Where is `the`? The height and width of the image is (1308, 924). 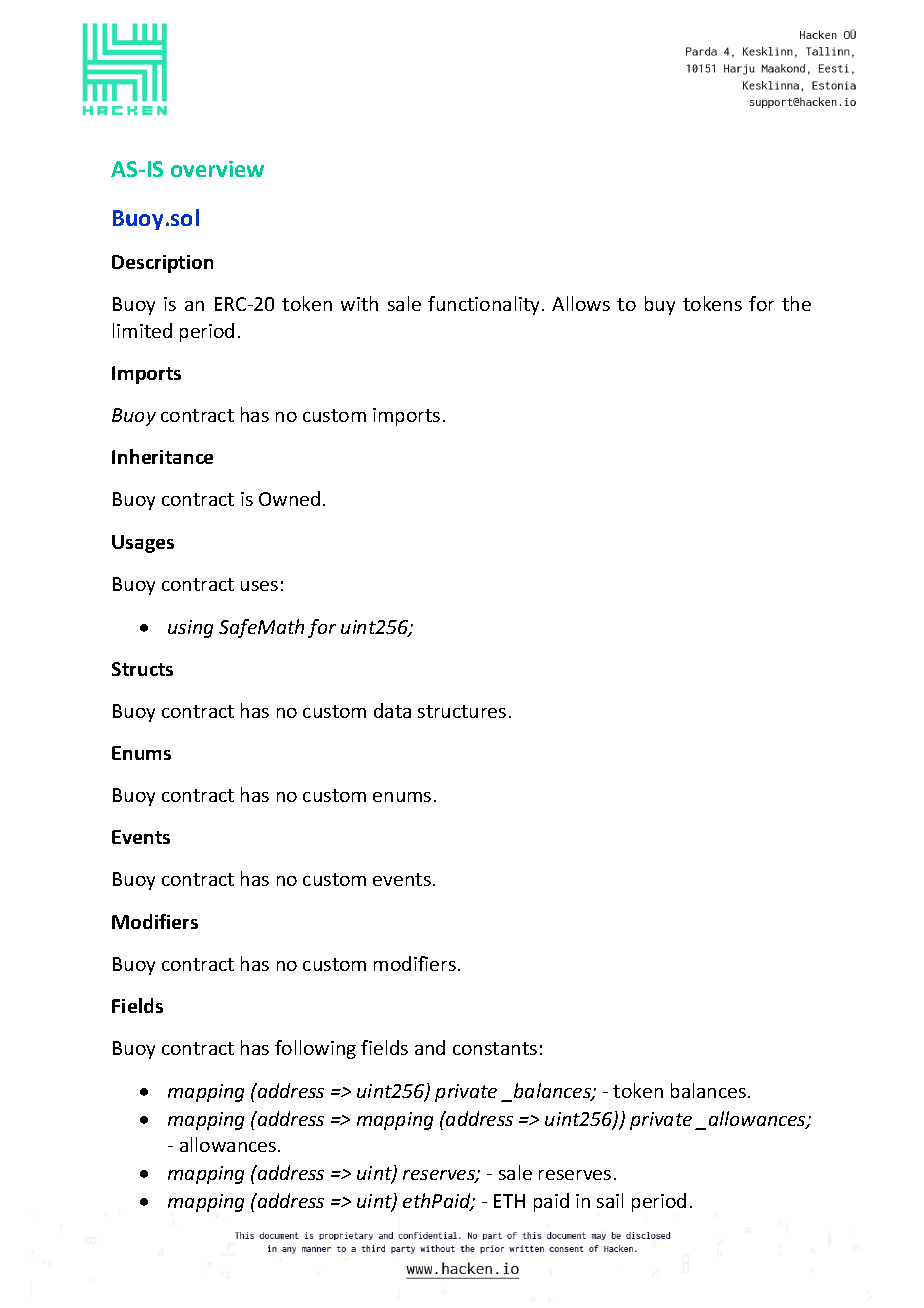 the is located at coordinates (796, 303).
